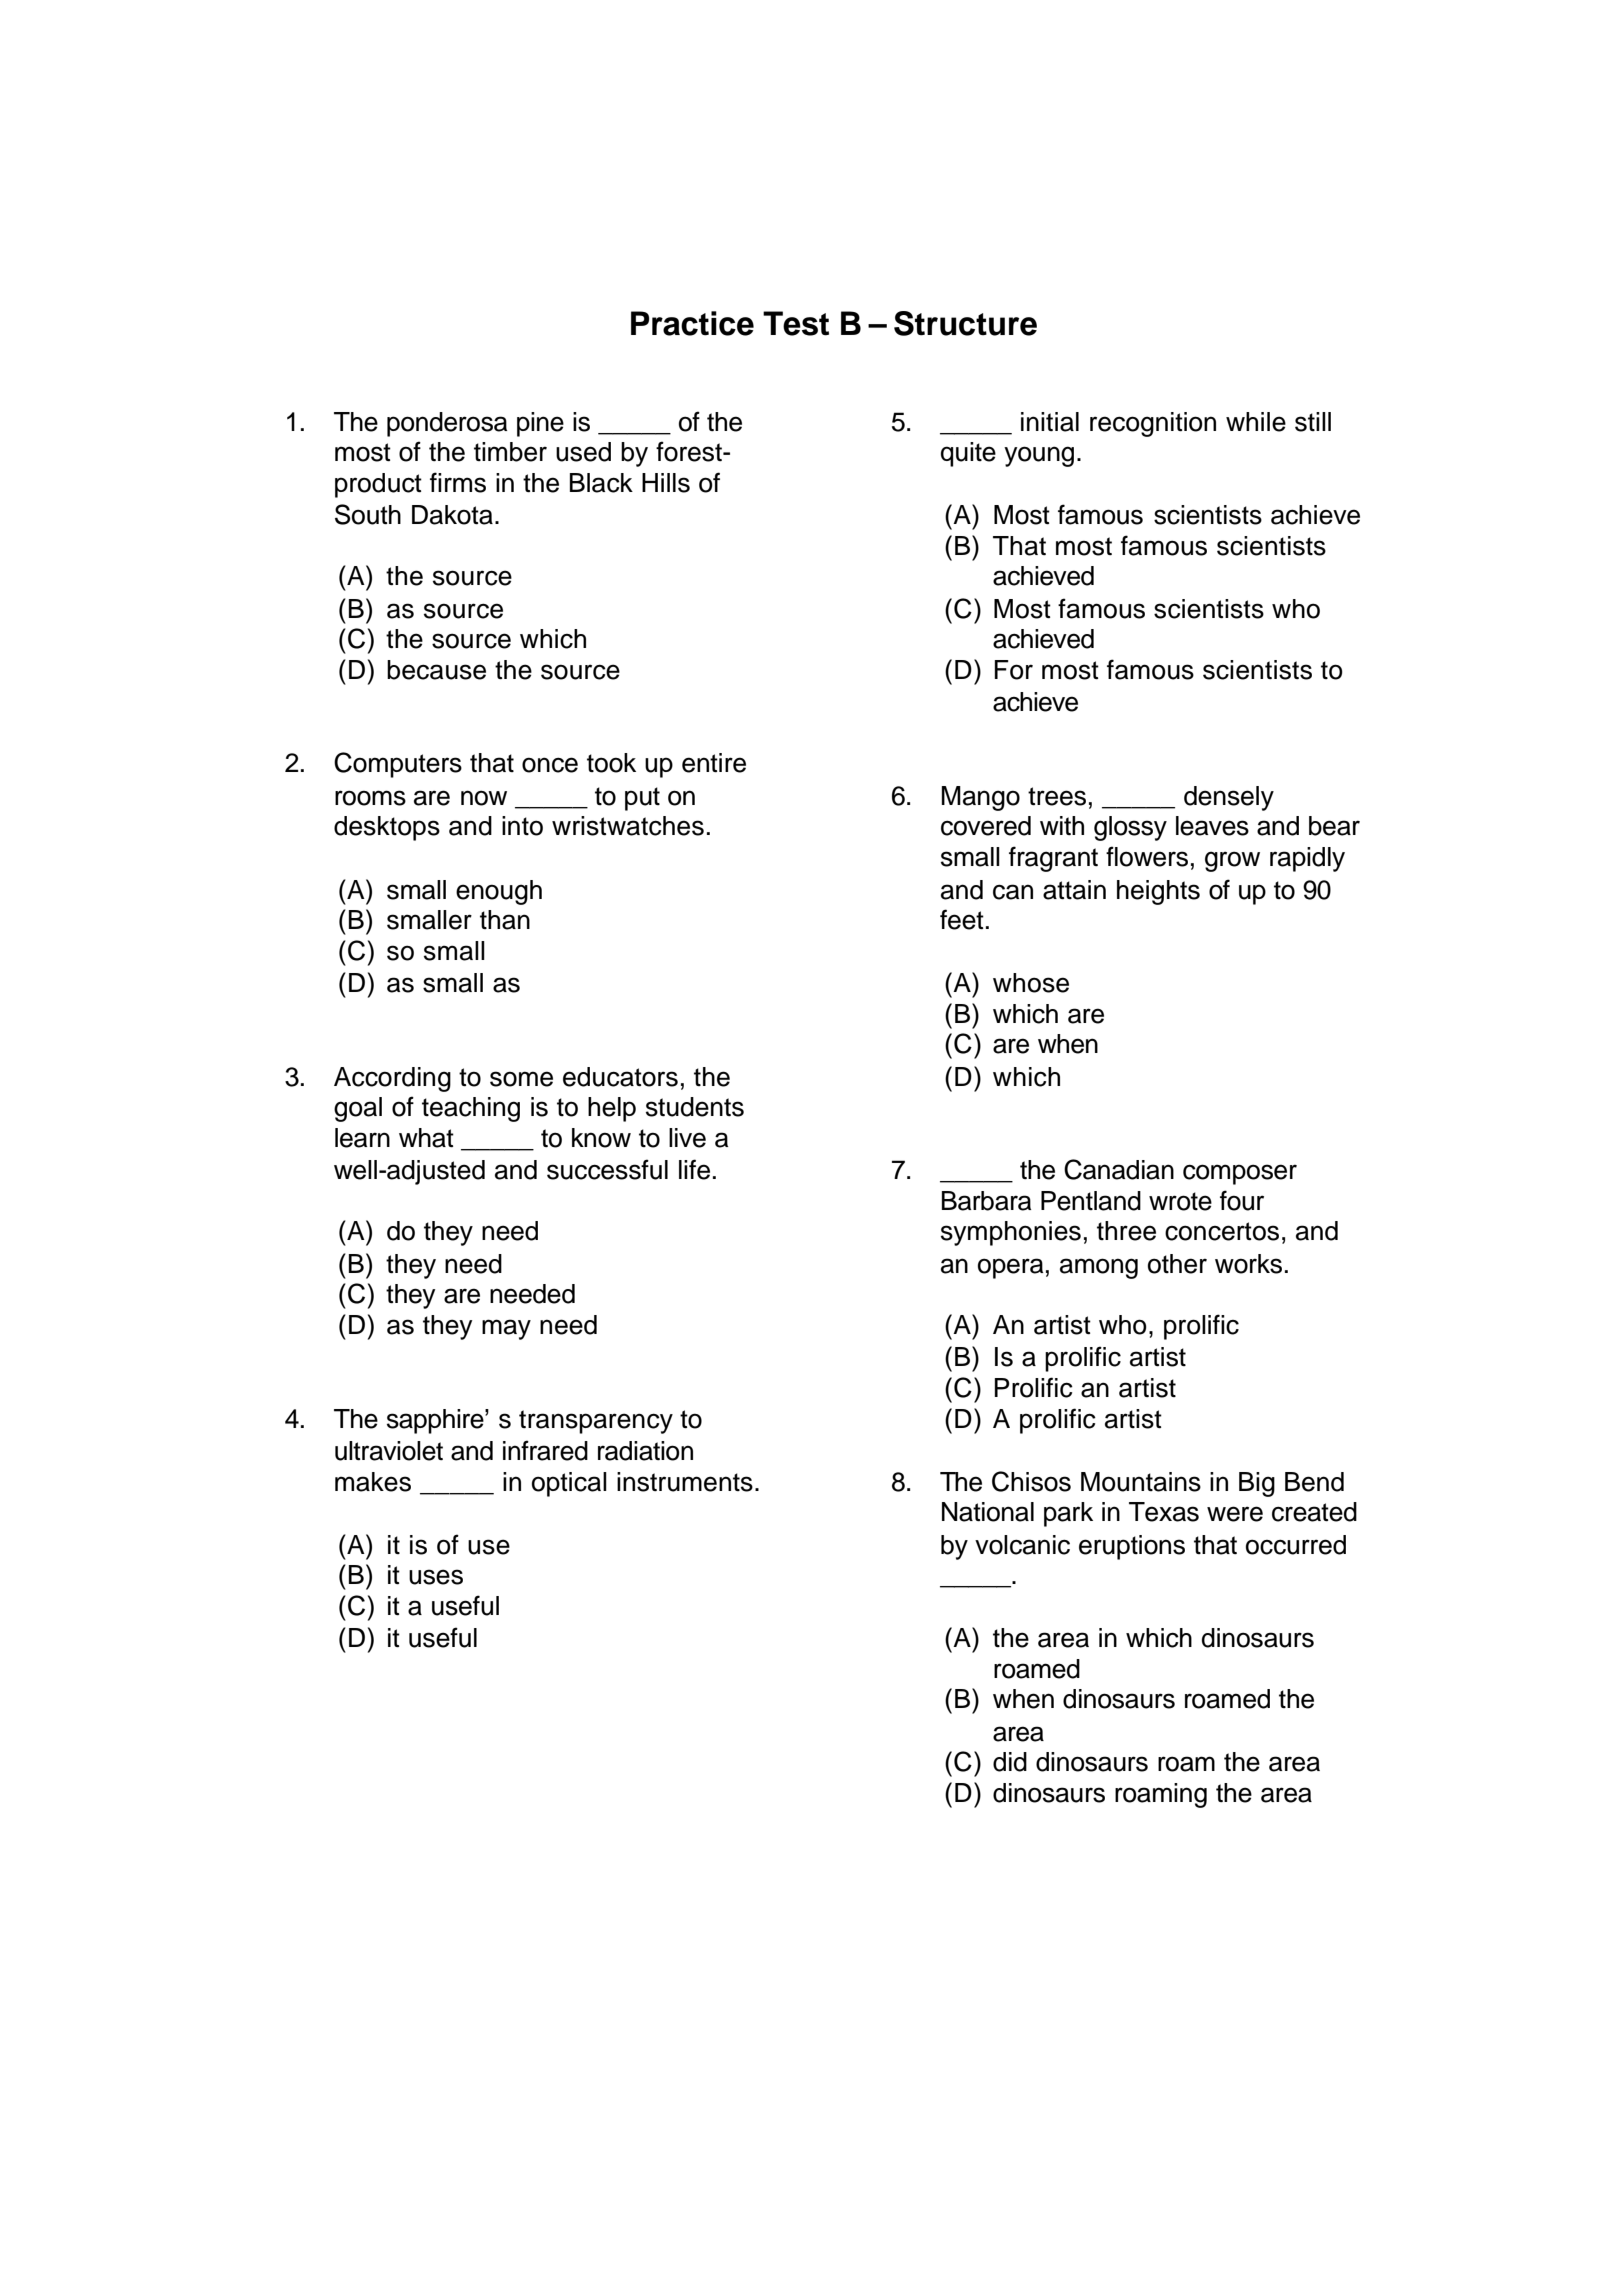  Describe the element at coordinates (506, 1329) in the document. I see `may` at that location.
